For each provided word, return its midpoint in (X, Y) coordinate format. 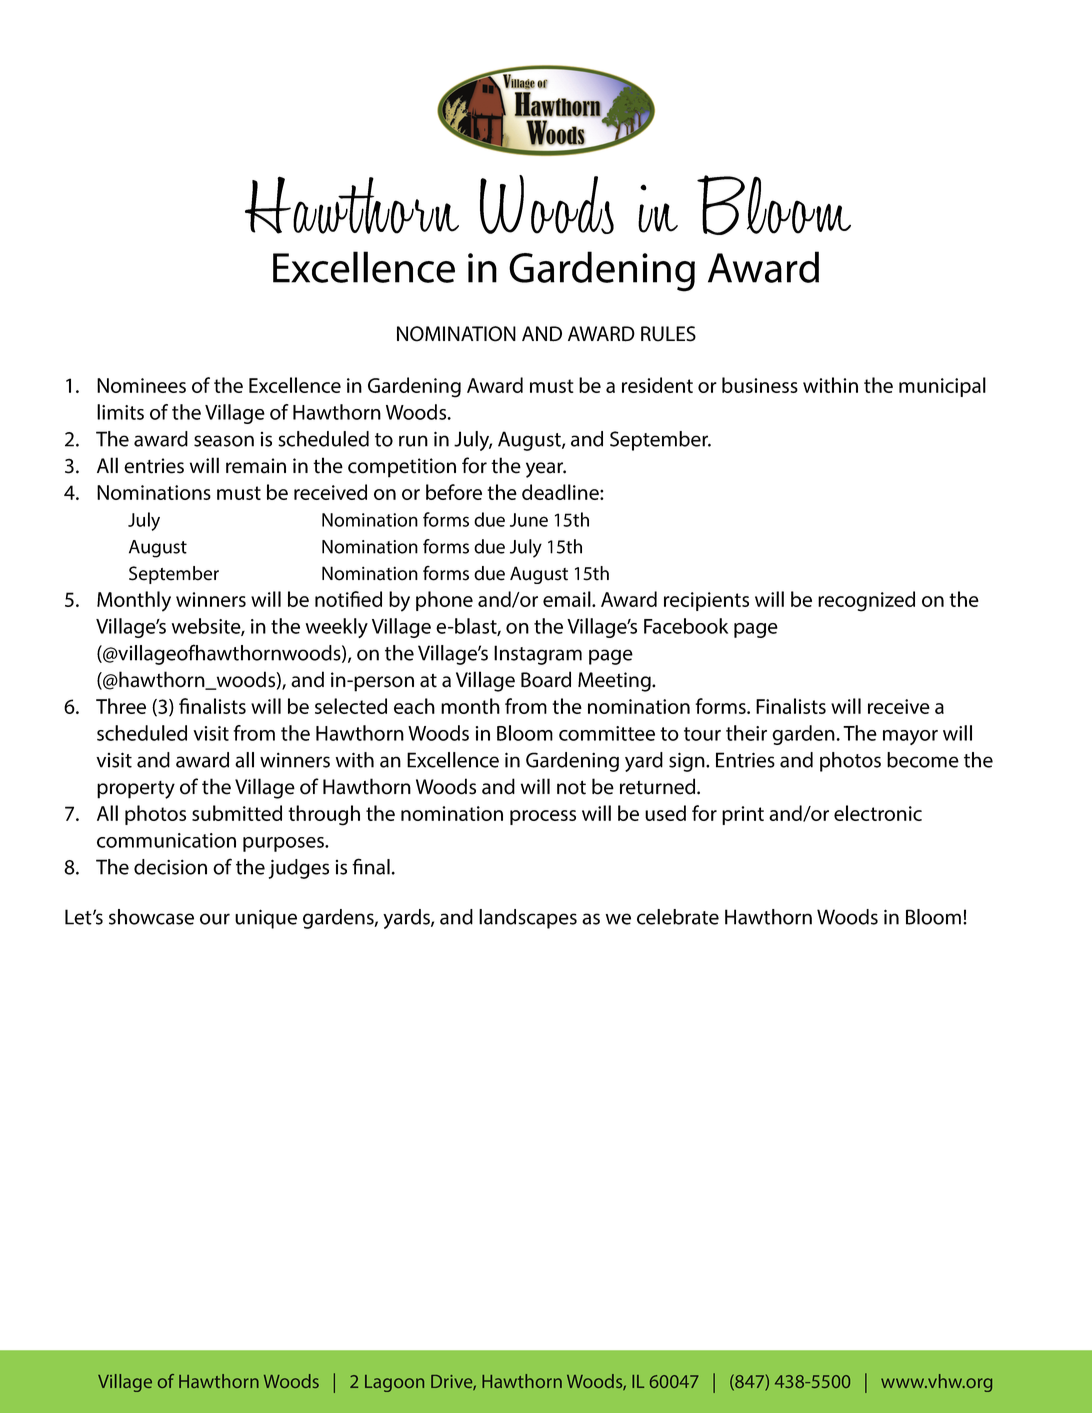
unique (266, 919)
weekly (337, 628)
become (923, 760)
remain (256, 466)
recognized (866, 601)
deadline (561, 492)
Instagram (538, 655)
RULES (668, 334)
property (136, 790)
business (760, 385)
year (546, 470)
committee (607, 733)
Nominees (141, 385)
